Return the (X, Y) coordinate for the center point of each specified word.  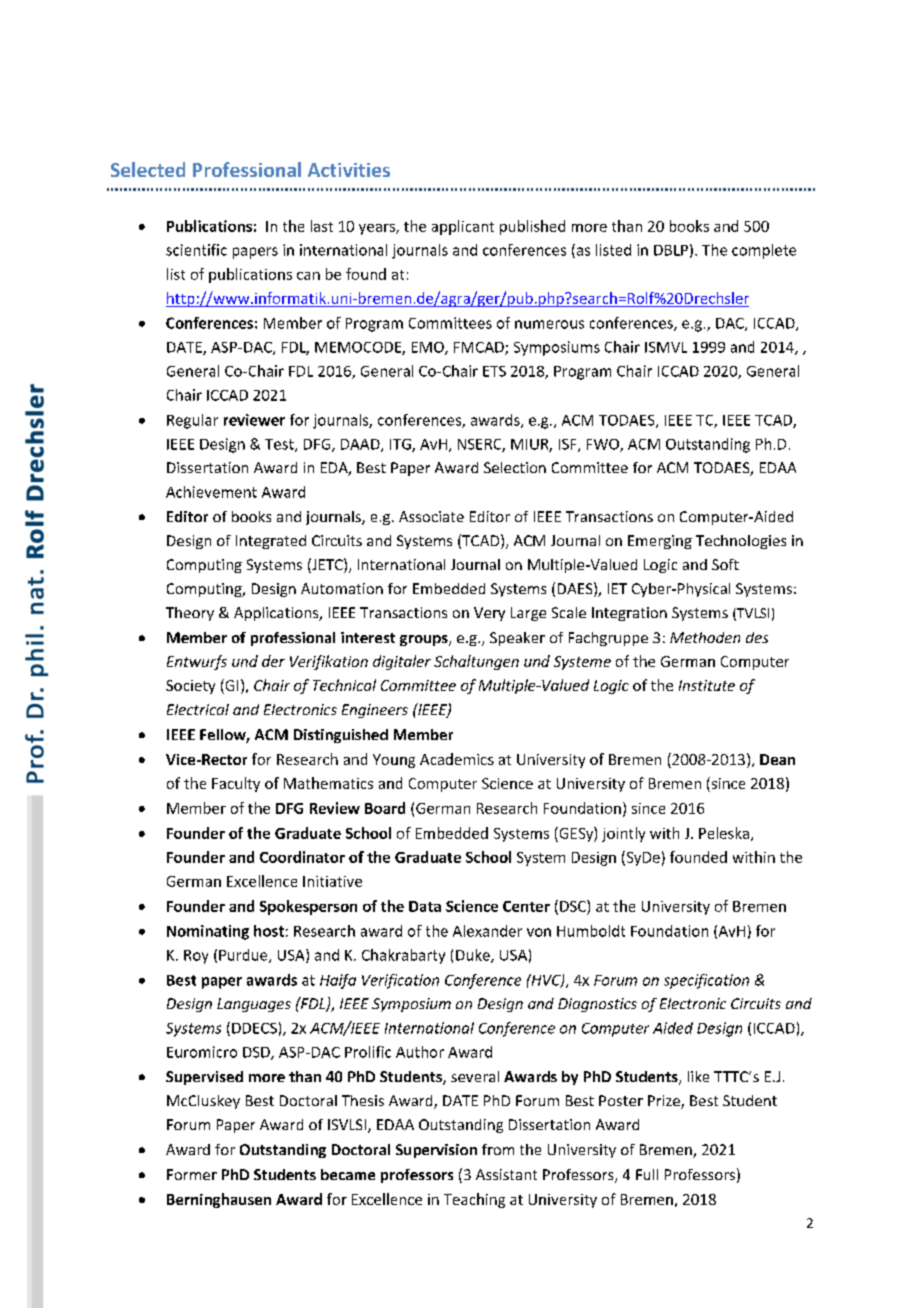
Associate (431, 516)
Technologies (741, 542)
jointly (623, 834)
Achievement (211, 492)
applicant (463, 227)
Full (647, 1174)
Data (425, 906)
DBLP (671, 250)
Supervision (436, 1151)
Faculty (236, 784)
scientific (196, 250)
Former (192, 1174)
